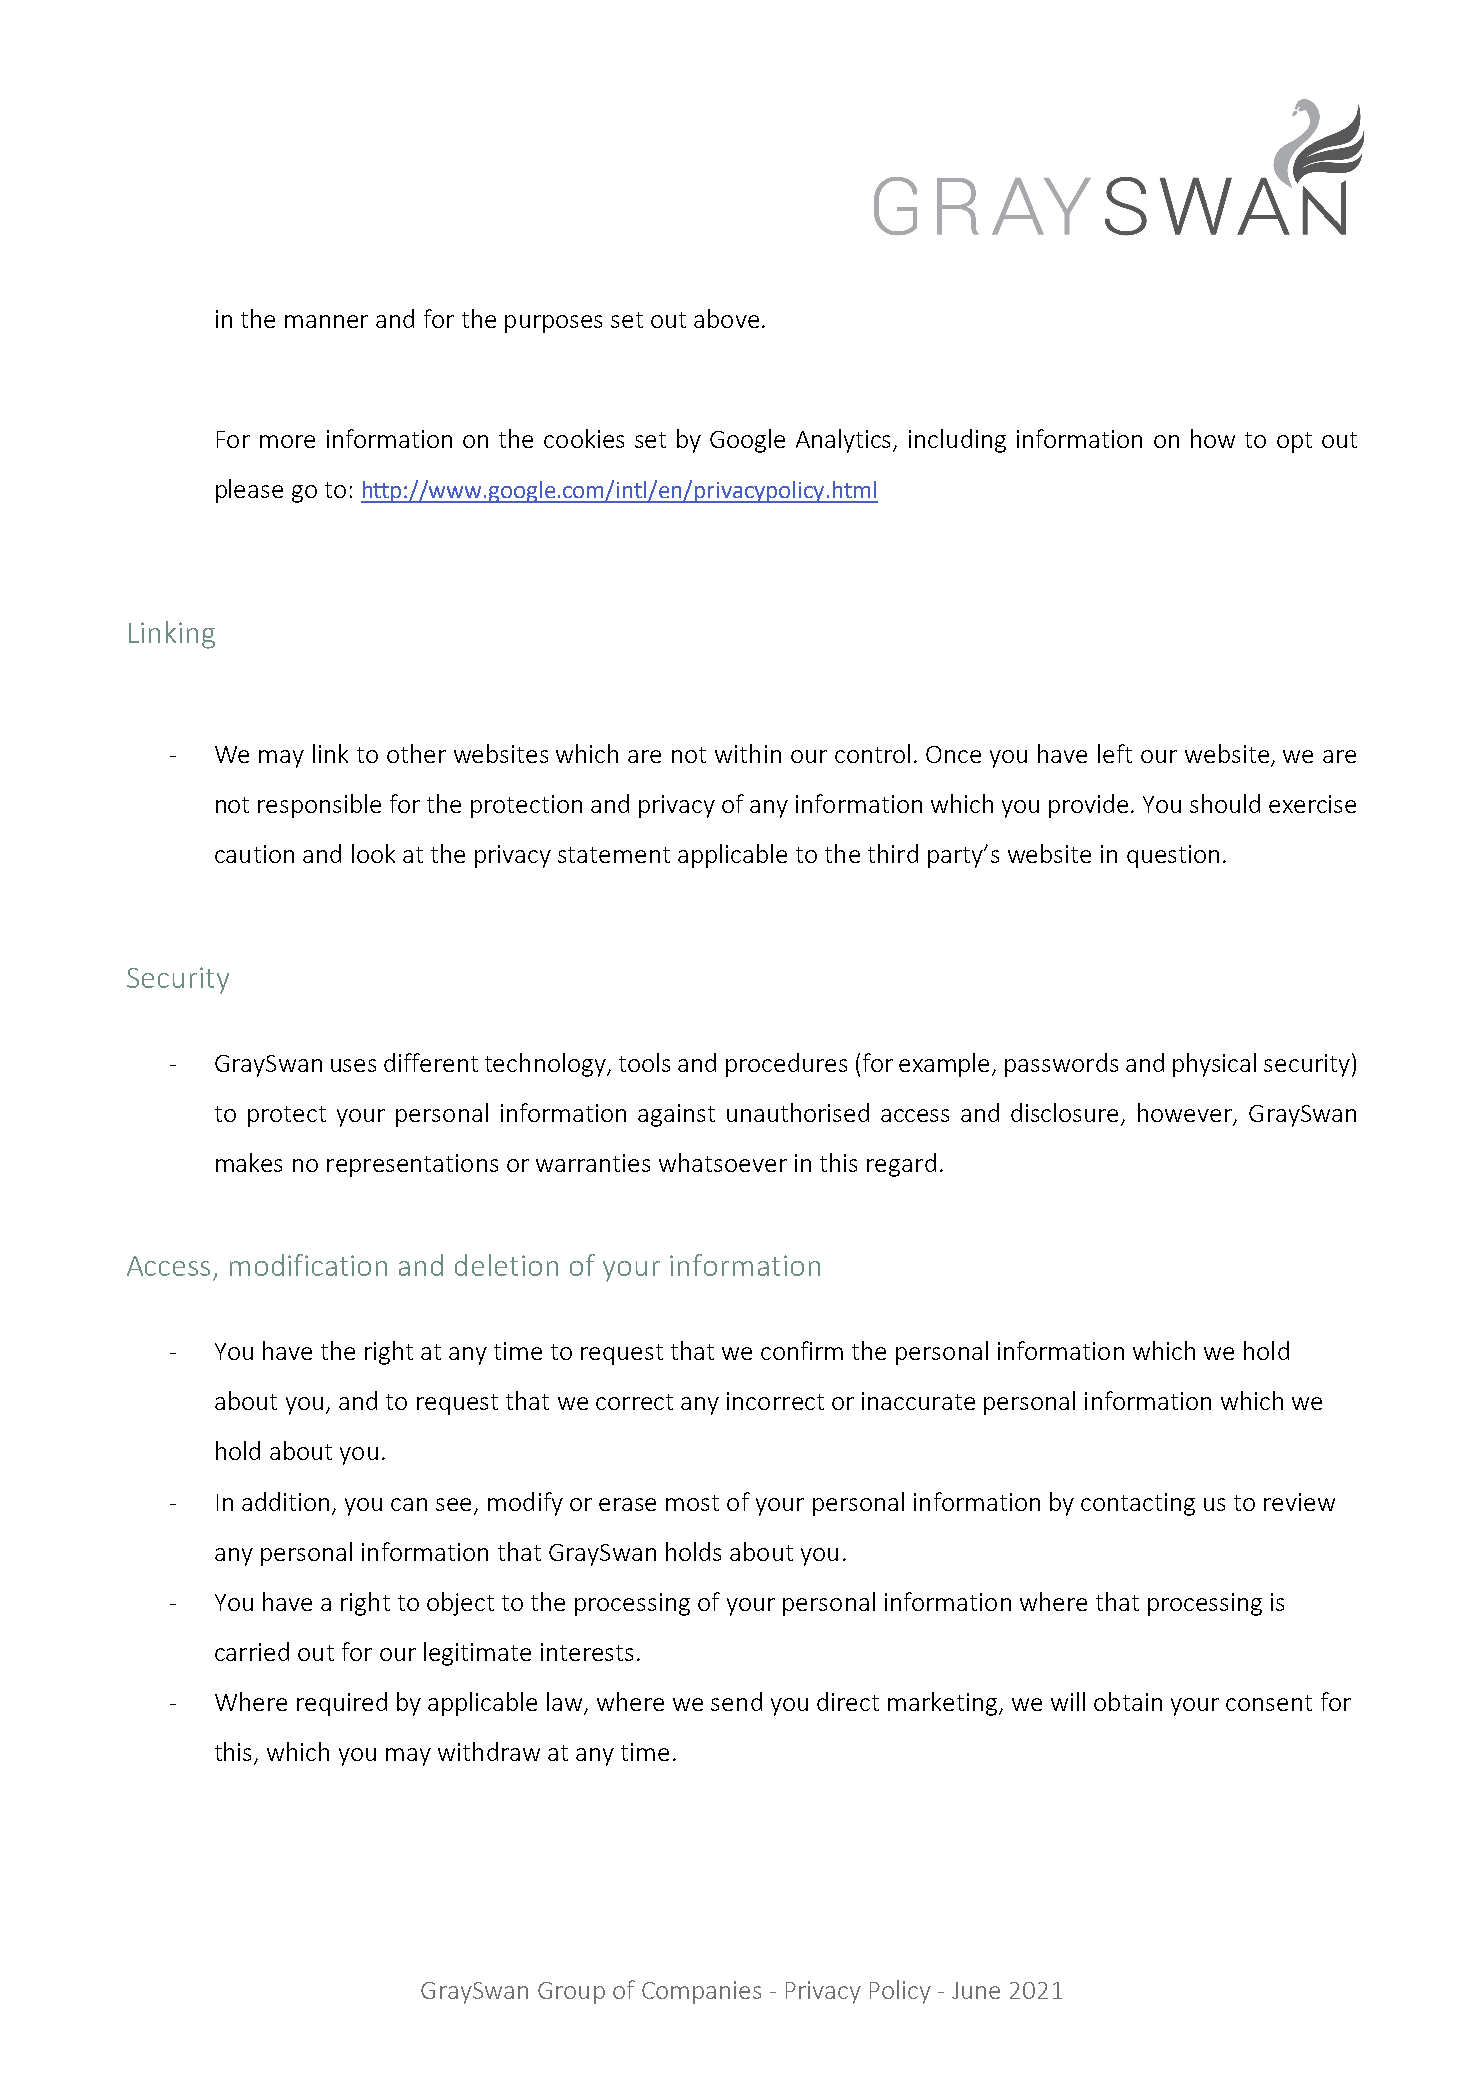  What do you see at coordinates (802, 1350) in the screenshot?
I see `confirm` at bounding box center [802, 1350].
